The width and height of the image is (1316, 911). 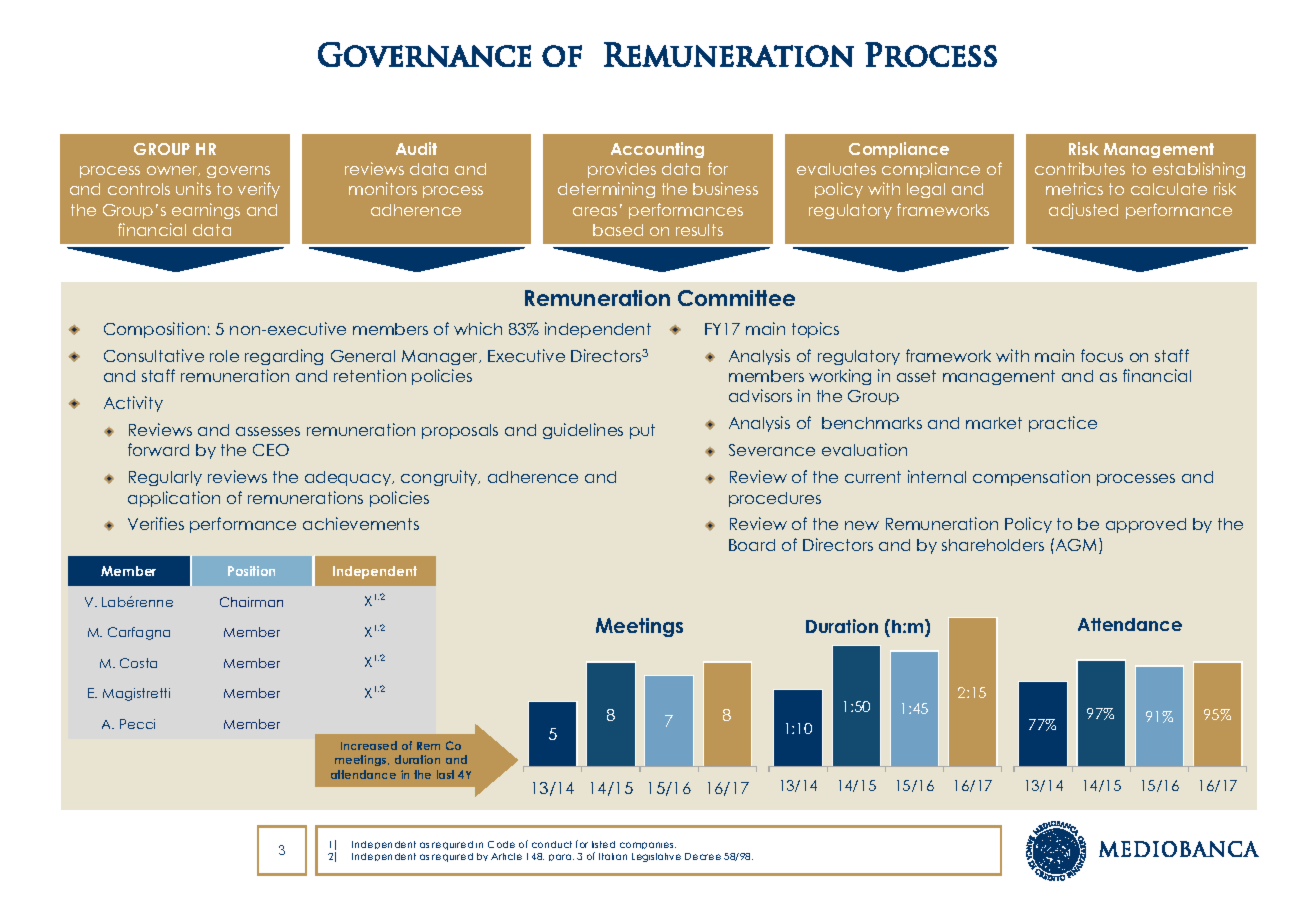 I want to click on Accounting, so click(x=657, y=150).
